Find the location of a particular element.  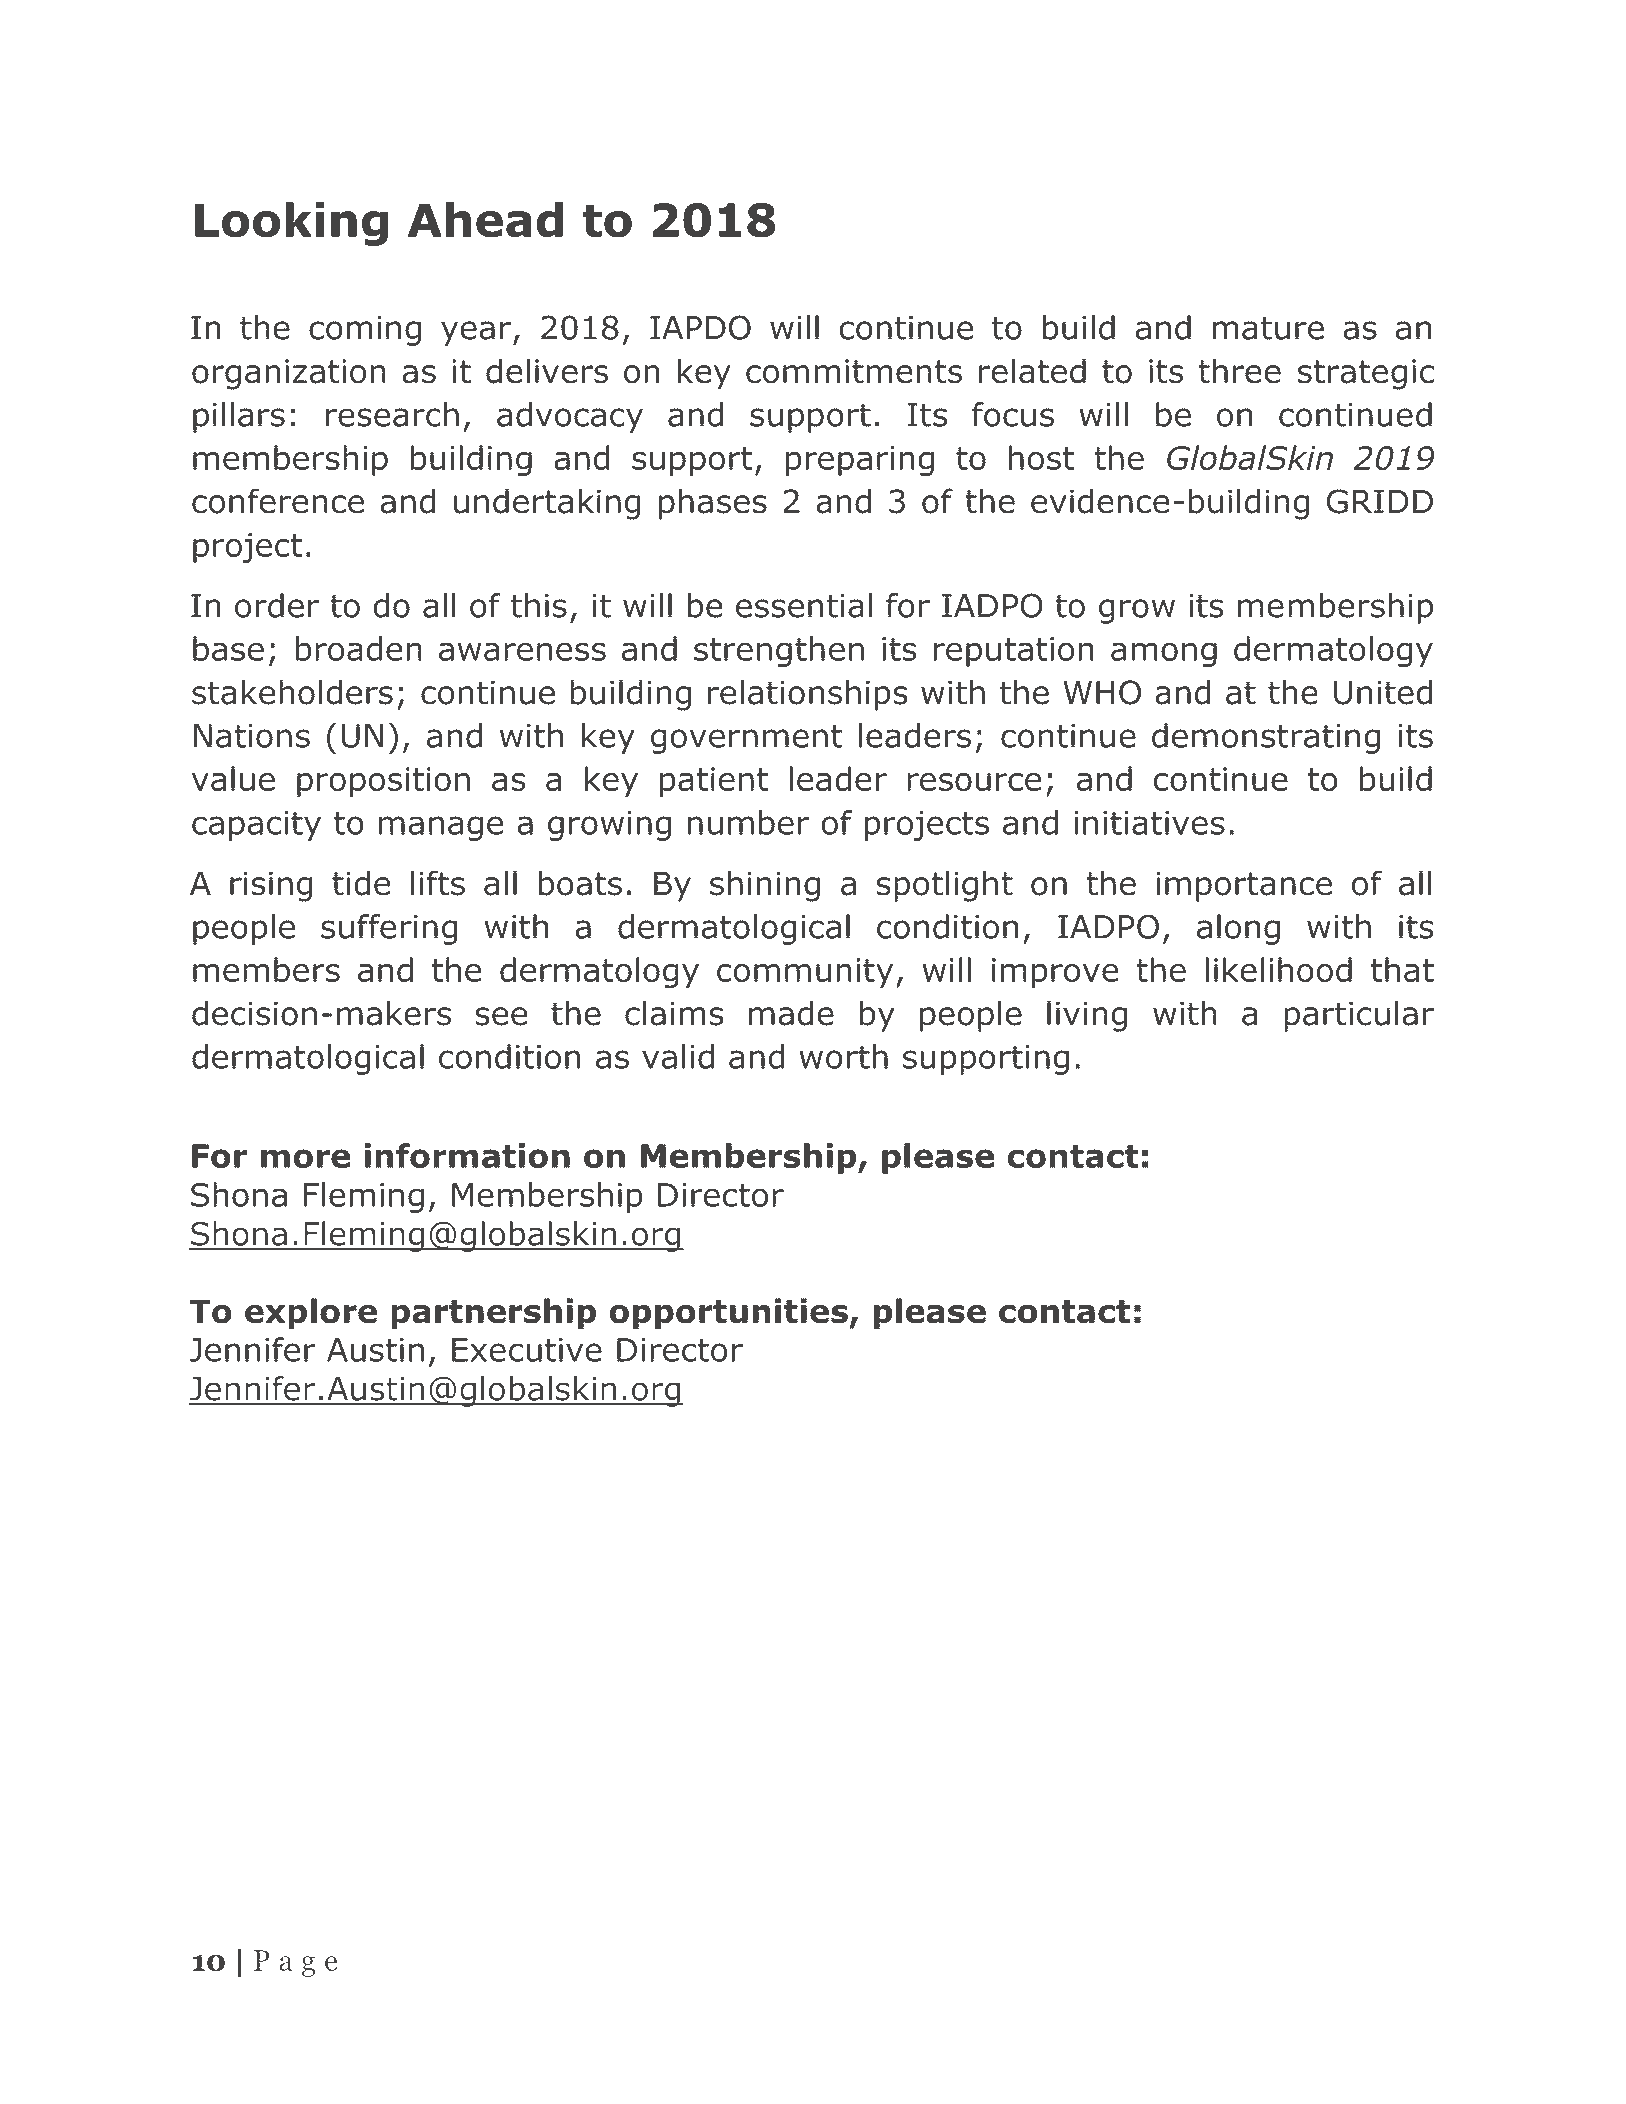

commitments is located at coordinates (854, 371).
